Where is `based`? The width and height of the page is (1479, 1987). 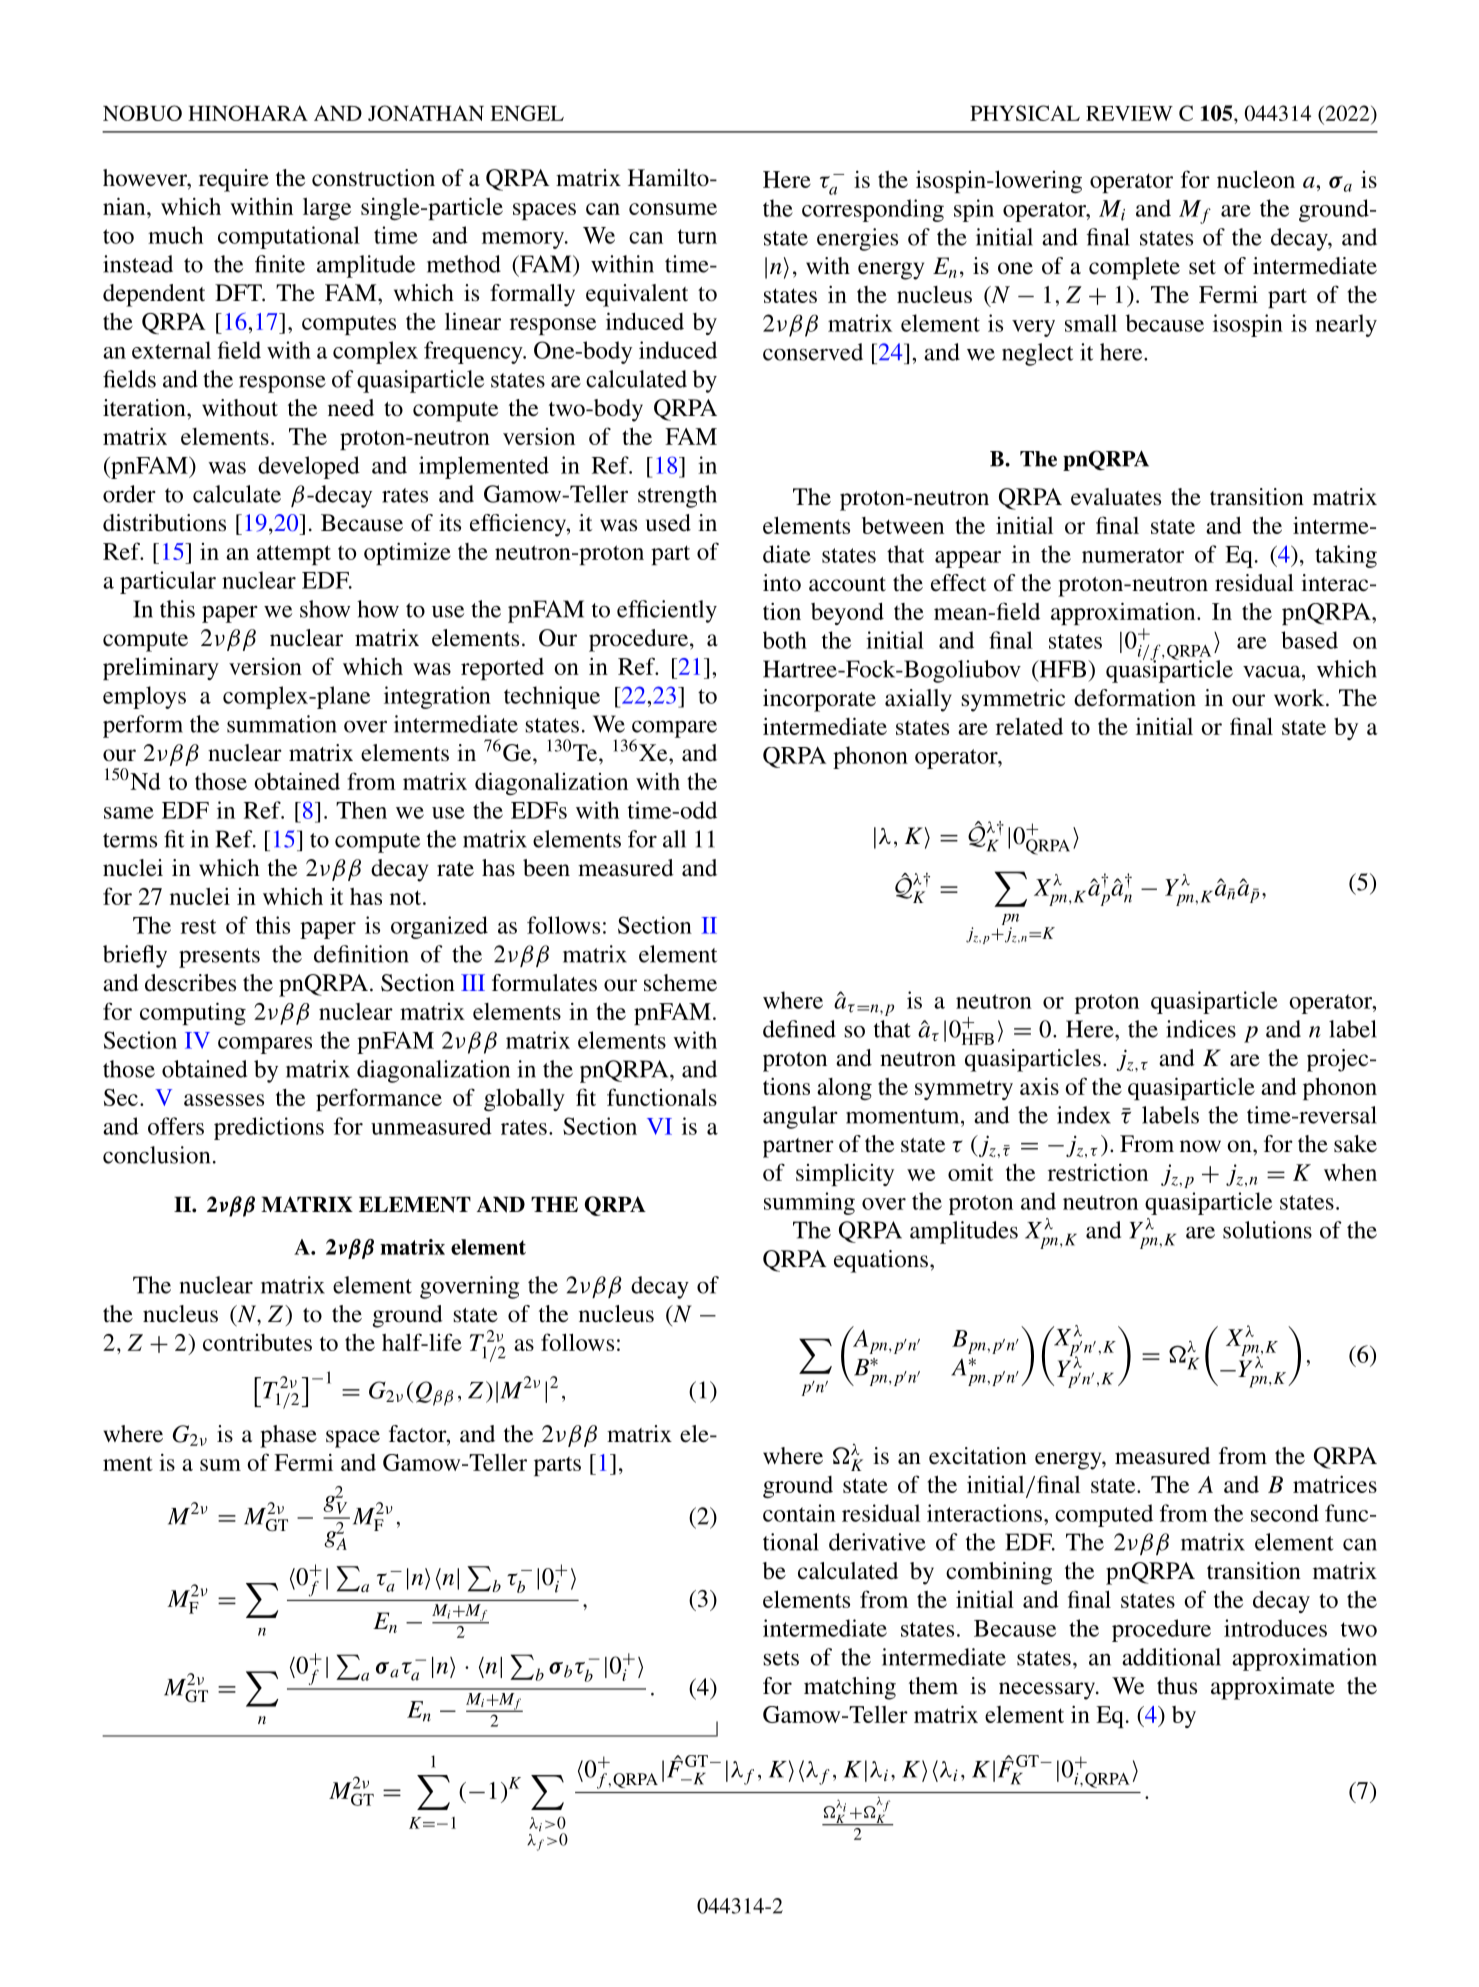 based is located at coordinates (1309, 640).
